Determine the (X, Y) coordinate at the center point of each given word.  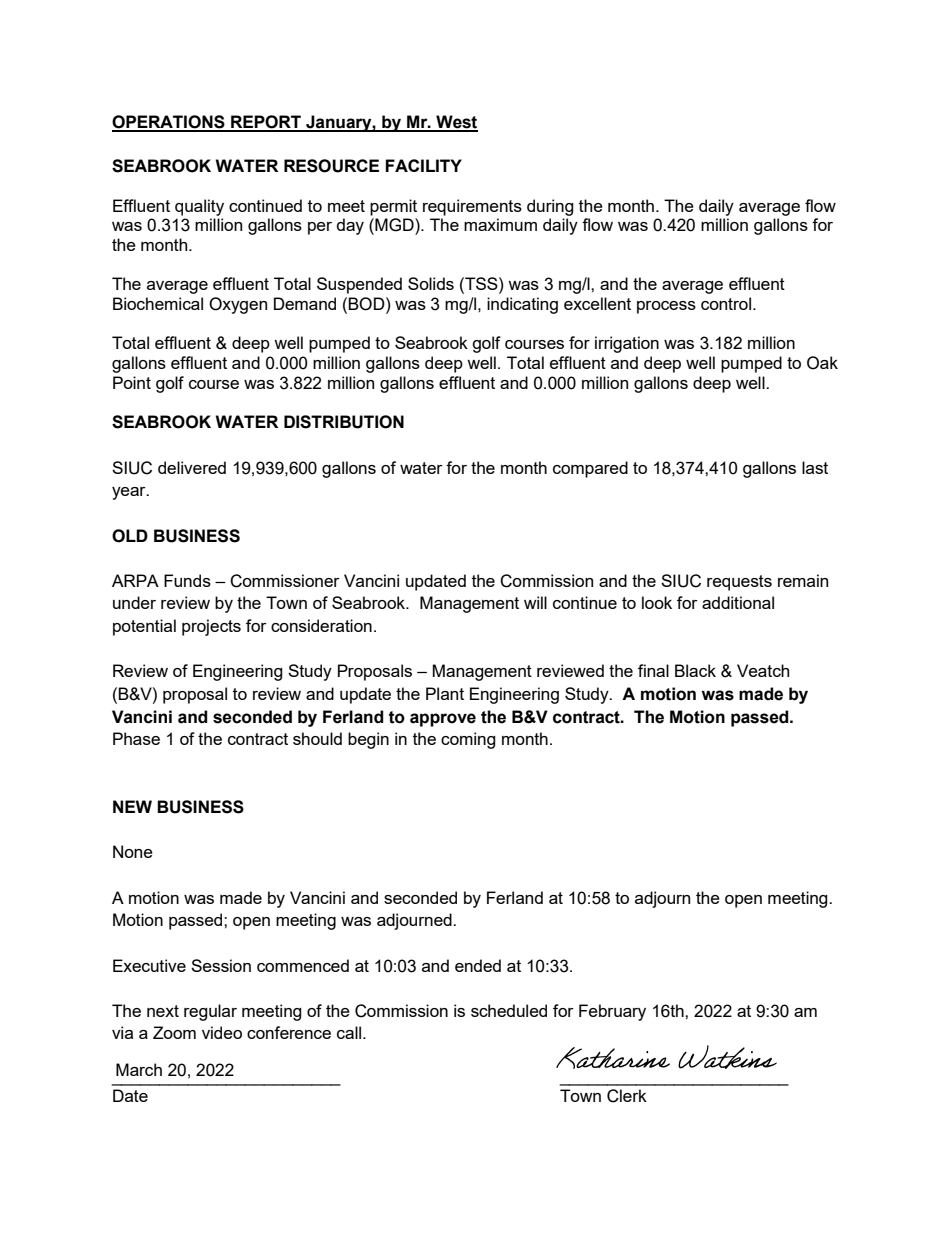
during (550, 207)
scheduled (509, 1010)
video (222, 1032)
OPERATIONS (169, 123)
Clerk (627, 1096)
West (456, 123)
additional (738, 602)
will (535, 602)
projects (211, 627)
